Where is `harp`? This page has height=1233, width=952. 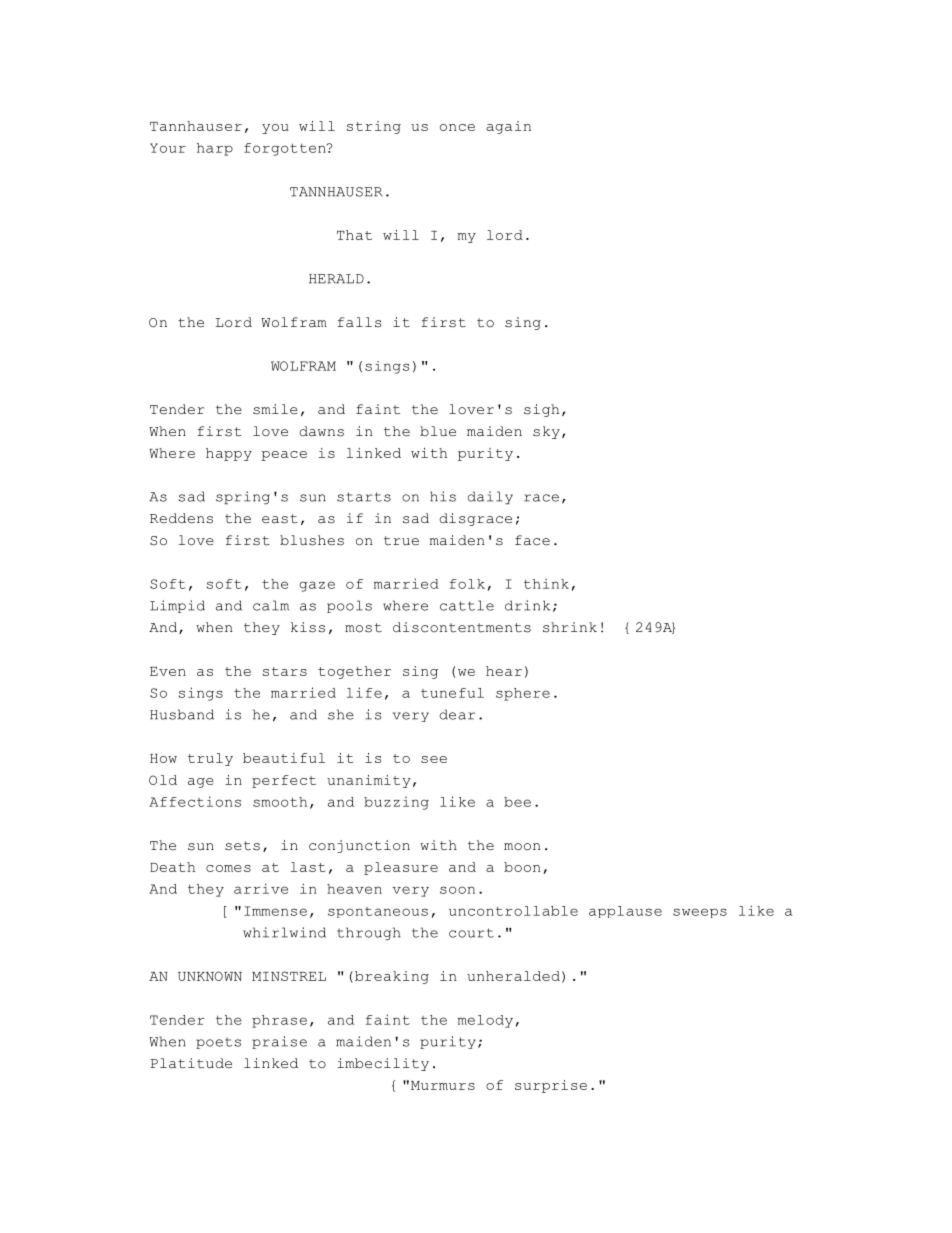 harp is located at coordinates (215, 149).
